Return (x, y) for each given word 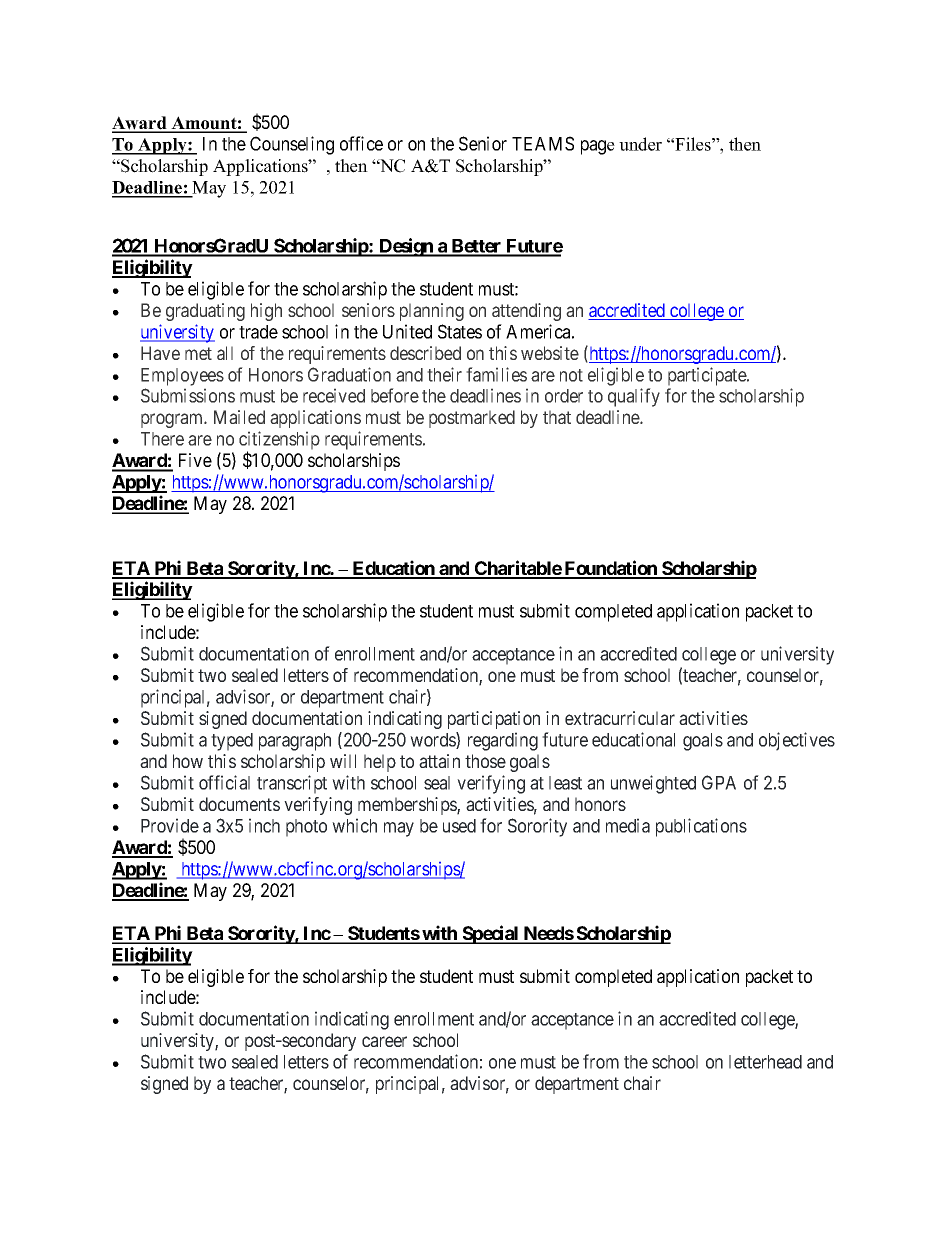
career (384, 1041)
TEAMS (543, 143)
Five (195, 460)
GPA (719, 782)
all (225, 353)
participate (708, 376)
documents (239, 804)
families (496, 374)
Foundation (611, 569)
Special (490, 934)
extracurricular (620, 718)
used (459, 826)
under (640, 144)
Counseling (292, 145)
